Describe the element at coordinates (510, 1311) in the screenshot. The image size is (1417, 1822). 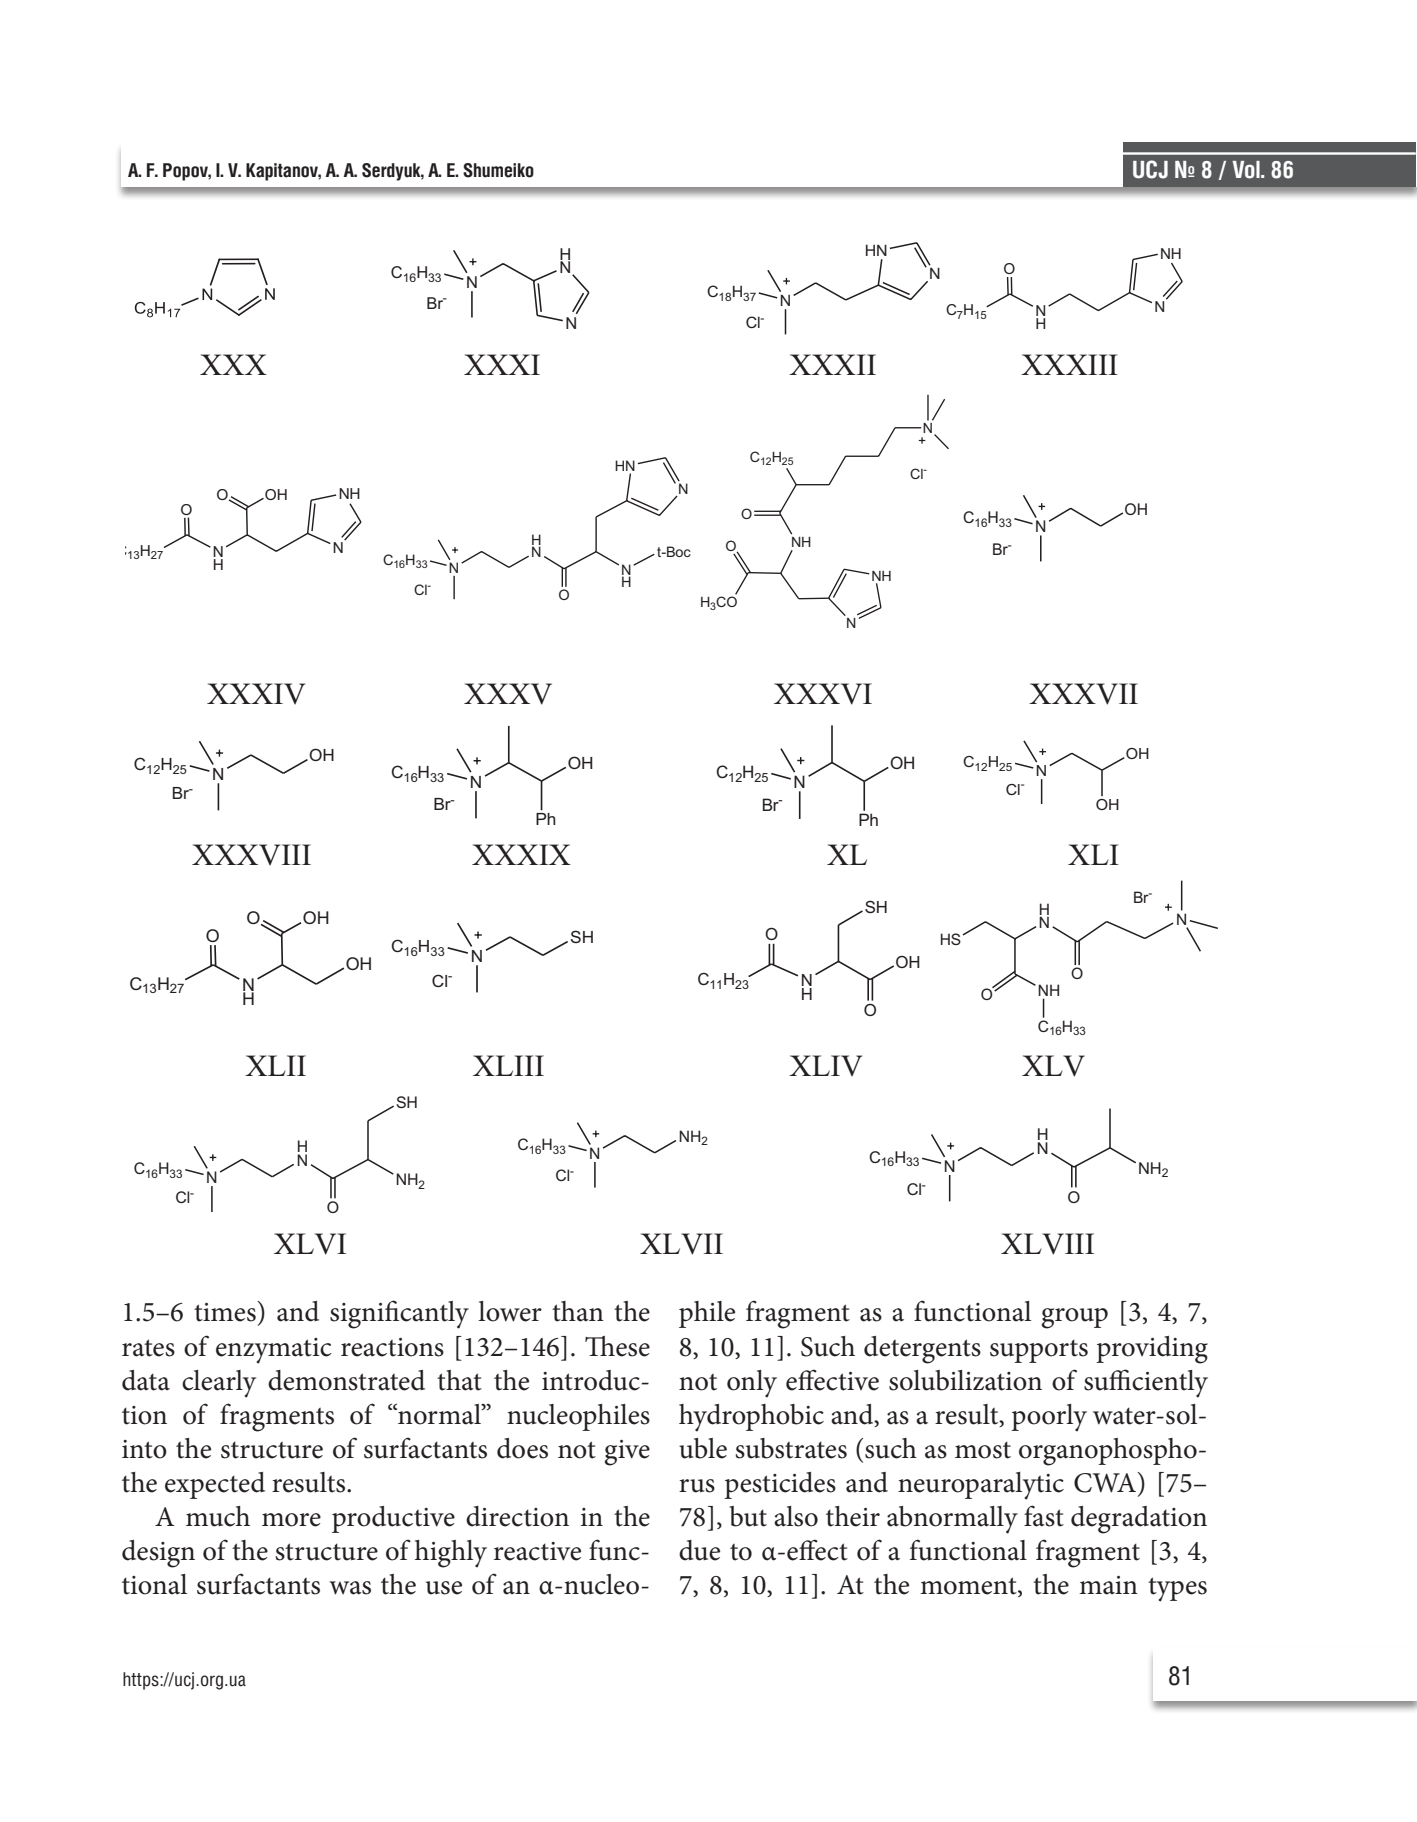
I see `lower` at that location.
